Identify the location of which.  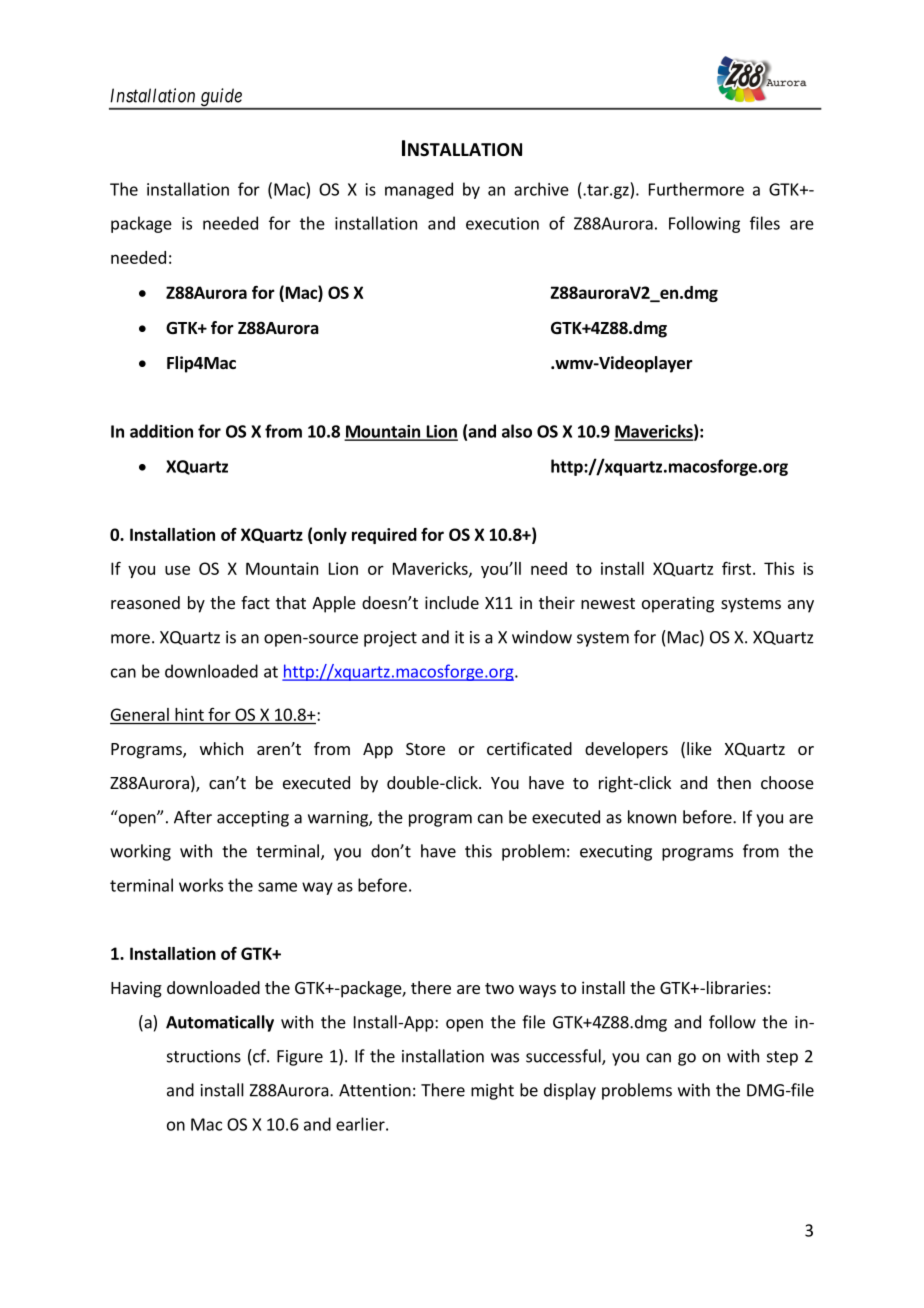
(221, 748).
